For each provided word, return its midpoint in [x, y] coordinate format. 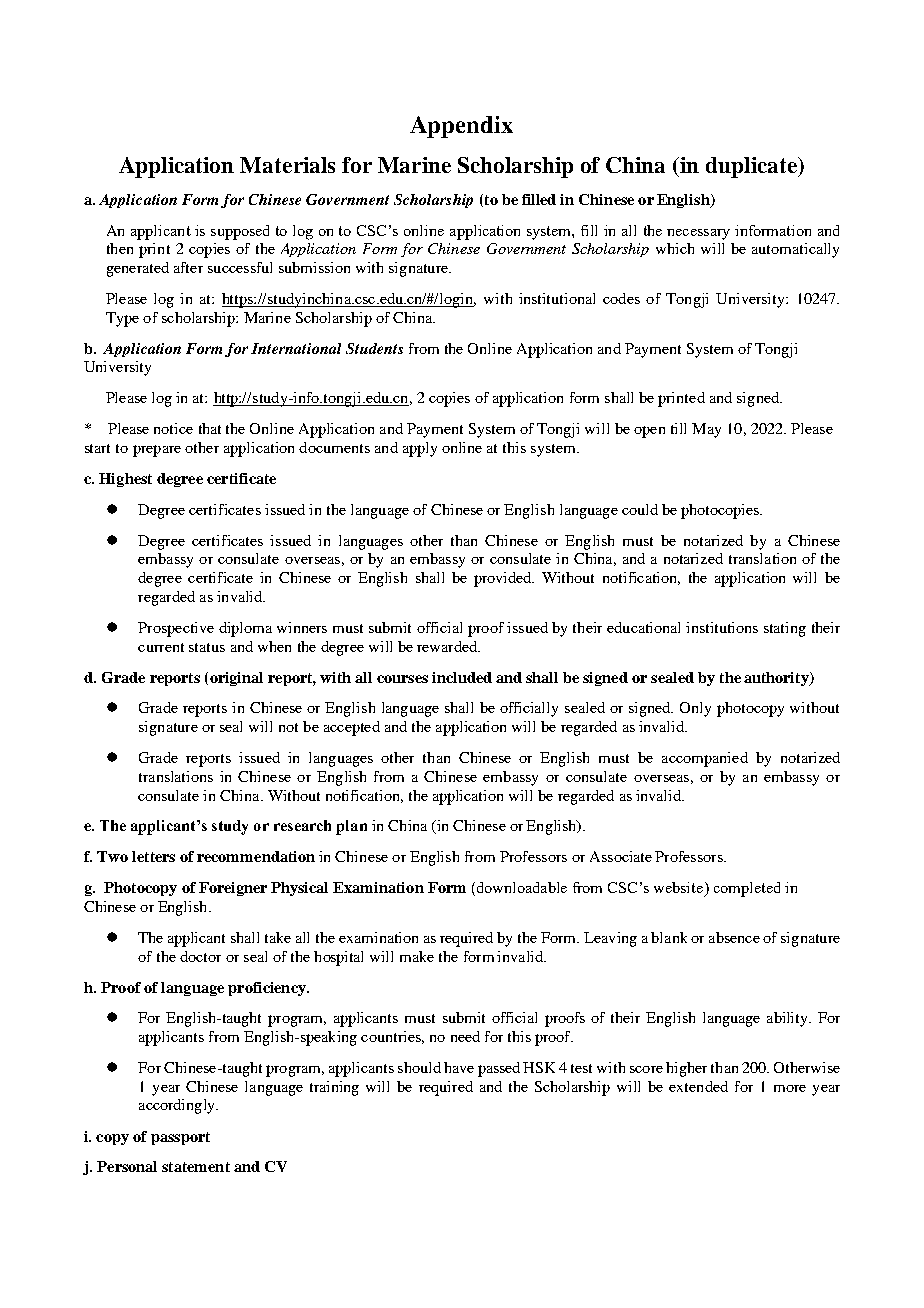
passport [180, 1138]
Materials [287, 165]
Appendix [461, 127]
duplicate [752, 167]
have [459, 1067]
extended [698, 1086]
